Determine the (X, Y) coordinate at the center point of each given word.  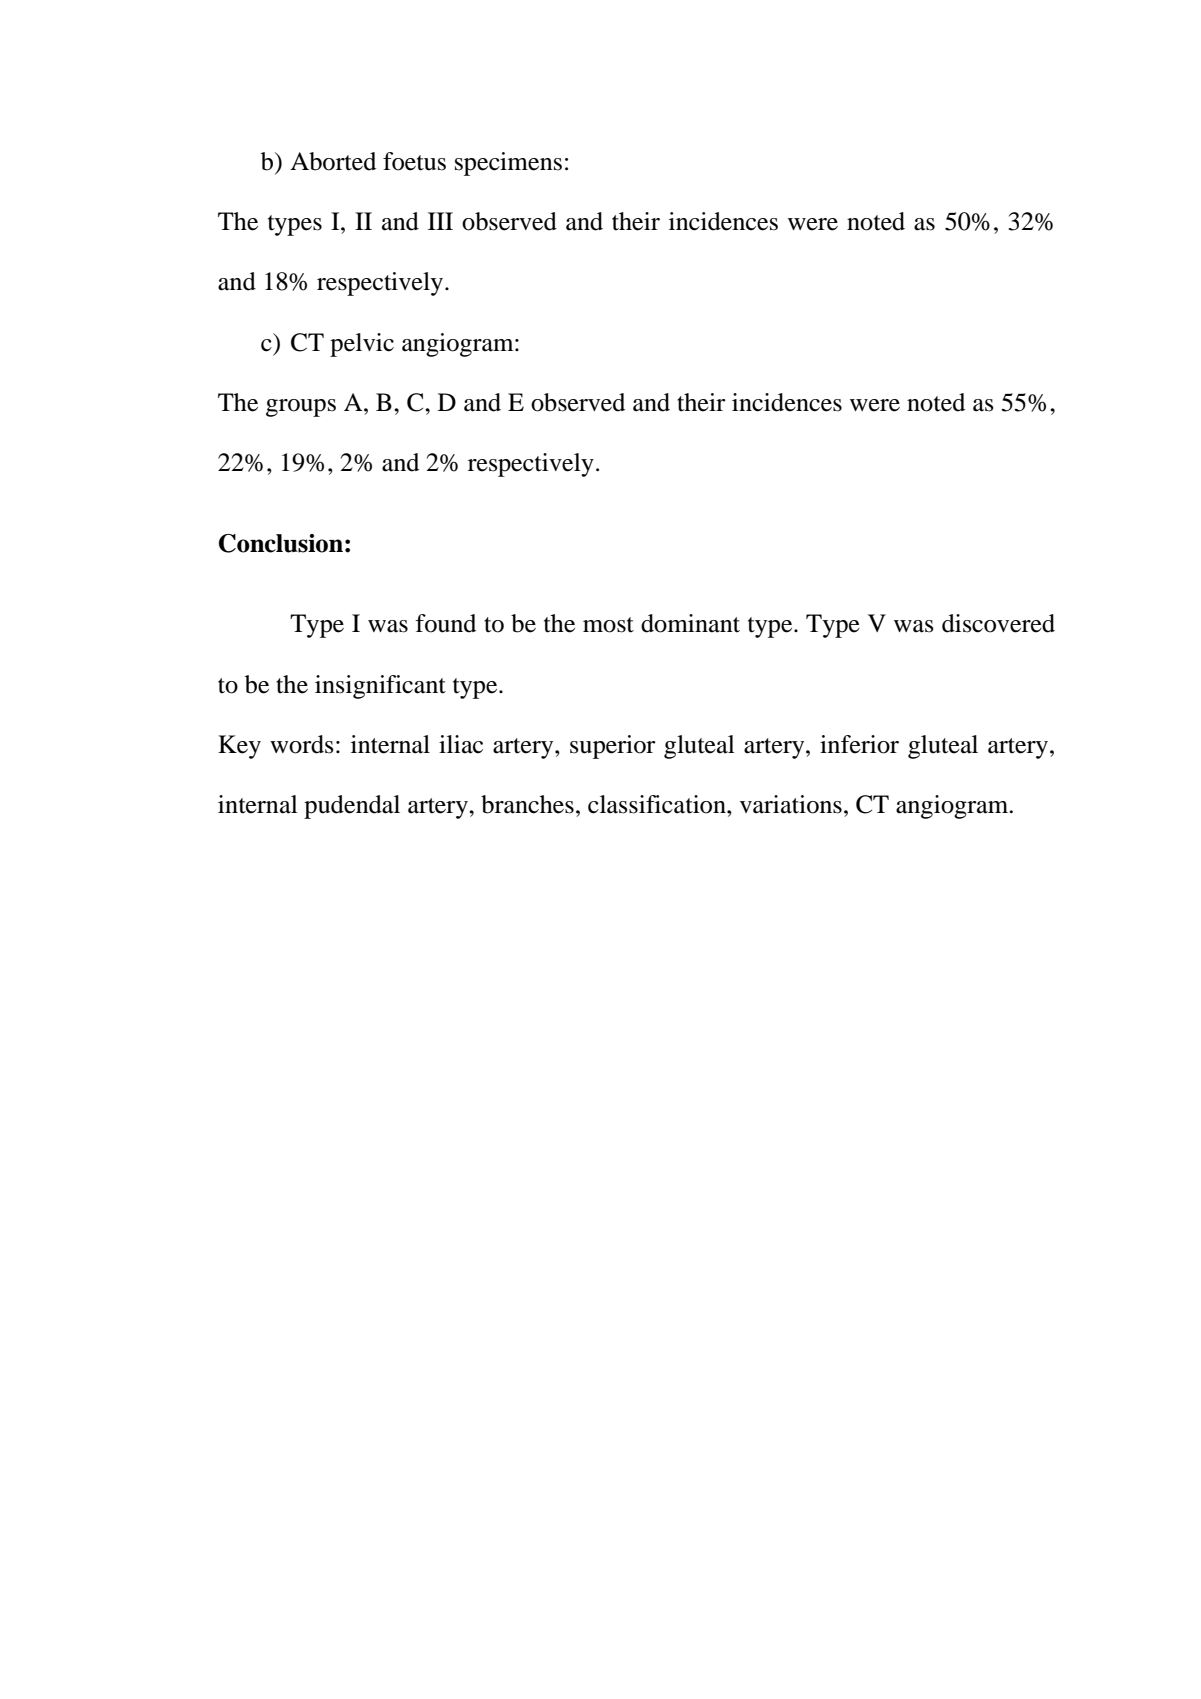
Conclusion (281, 543)
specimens (508, 164)
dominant (690, 623)
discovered (998, 623)
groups (301, 408)
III (440, 221)
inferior (859, 744)
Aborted (333, 161)
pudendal (352, 807)
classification (658, 804)
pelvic (362, 345)
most (608, 625)
